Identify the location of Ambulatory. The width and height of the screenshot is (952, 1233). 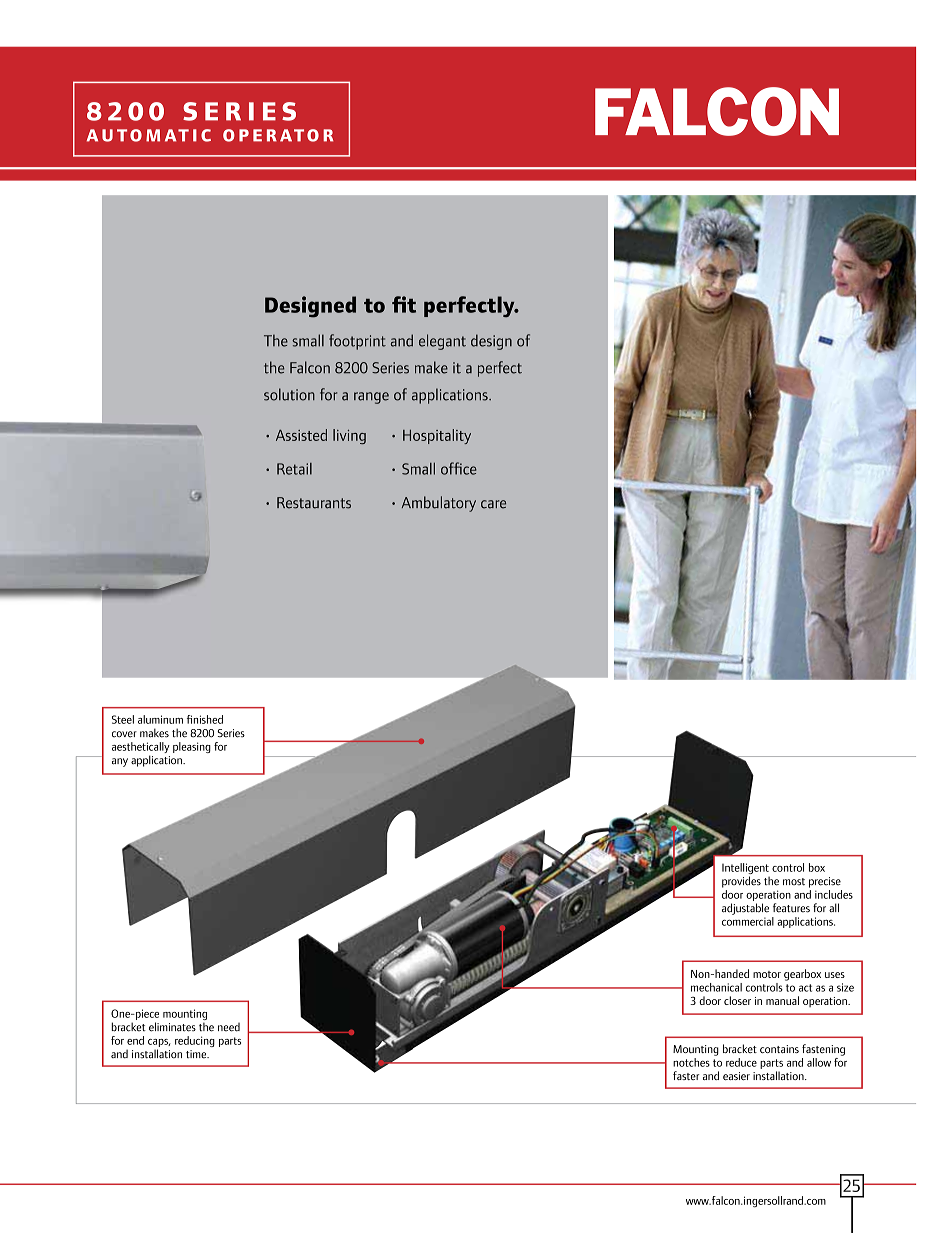
(439, 504).
